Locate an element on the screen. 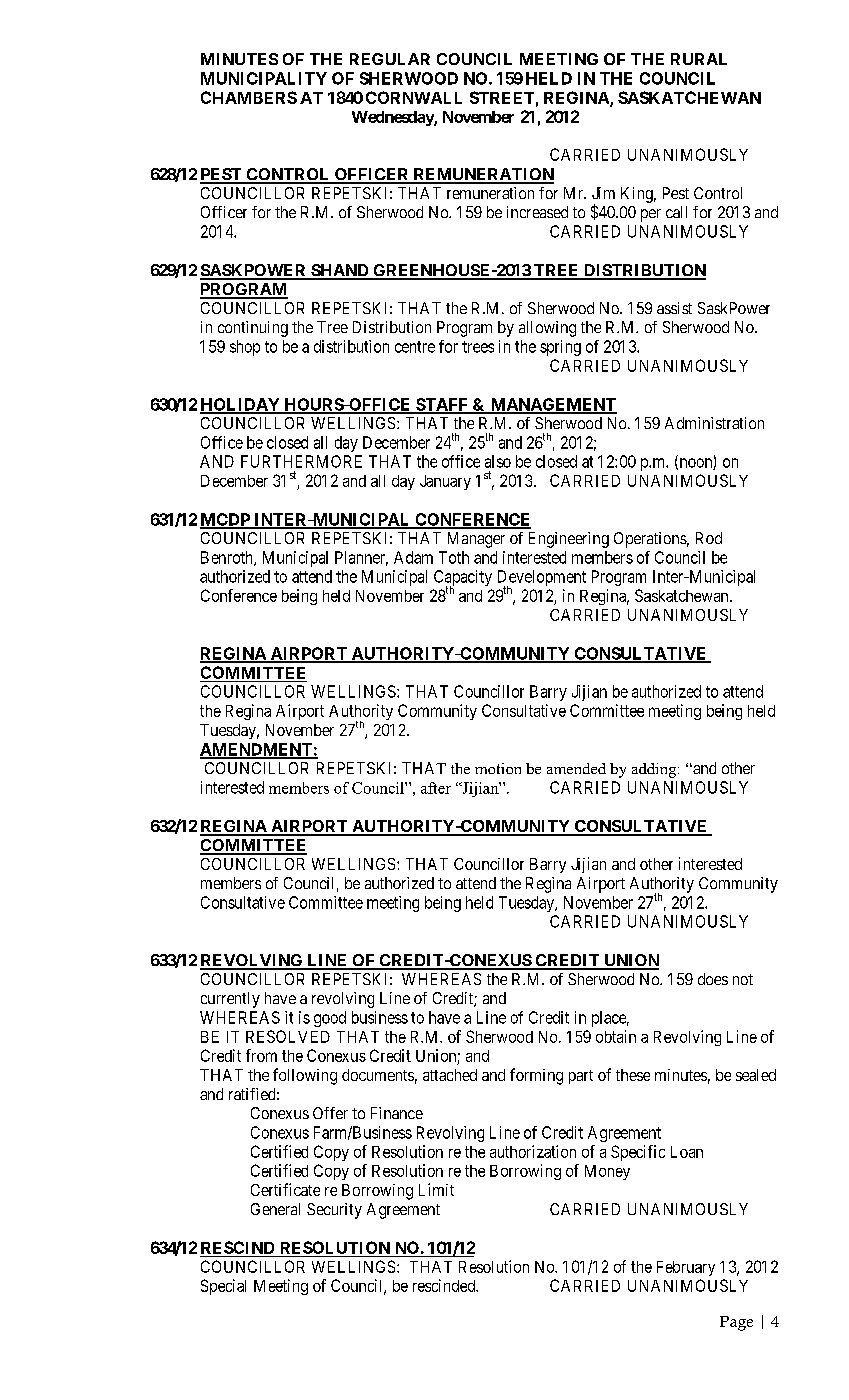  adding is located at coordinates (655, 770).
